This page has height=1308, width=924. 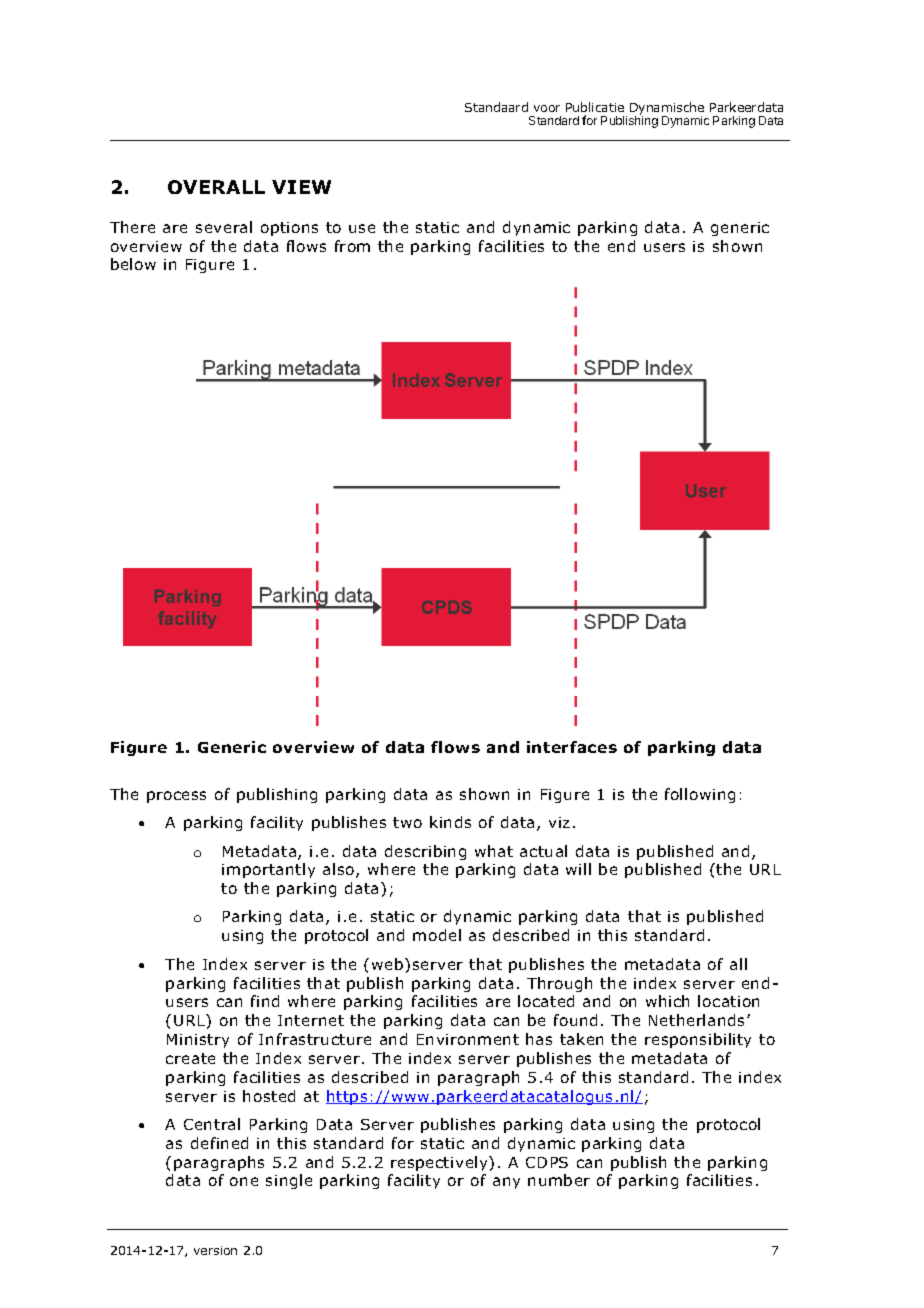 I want to click on OVERALL, so click(x=216, y=187).
